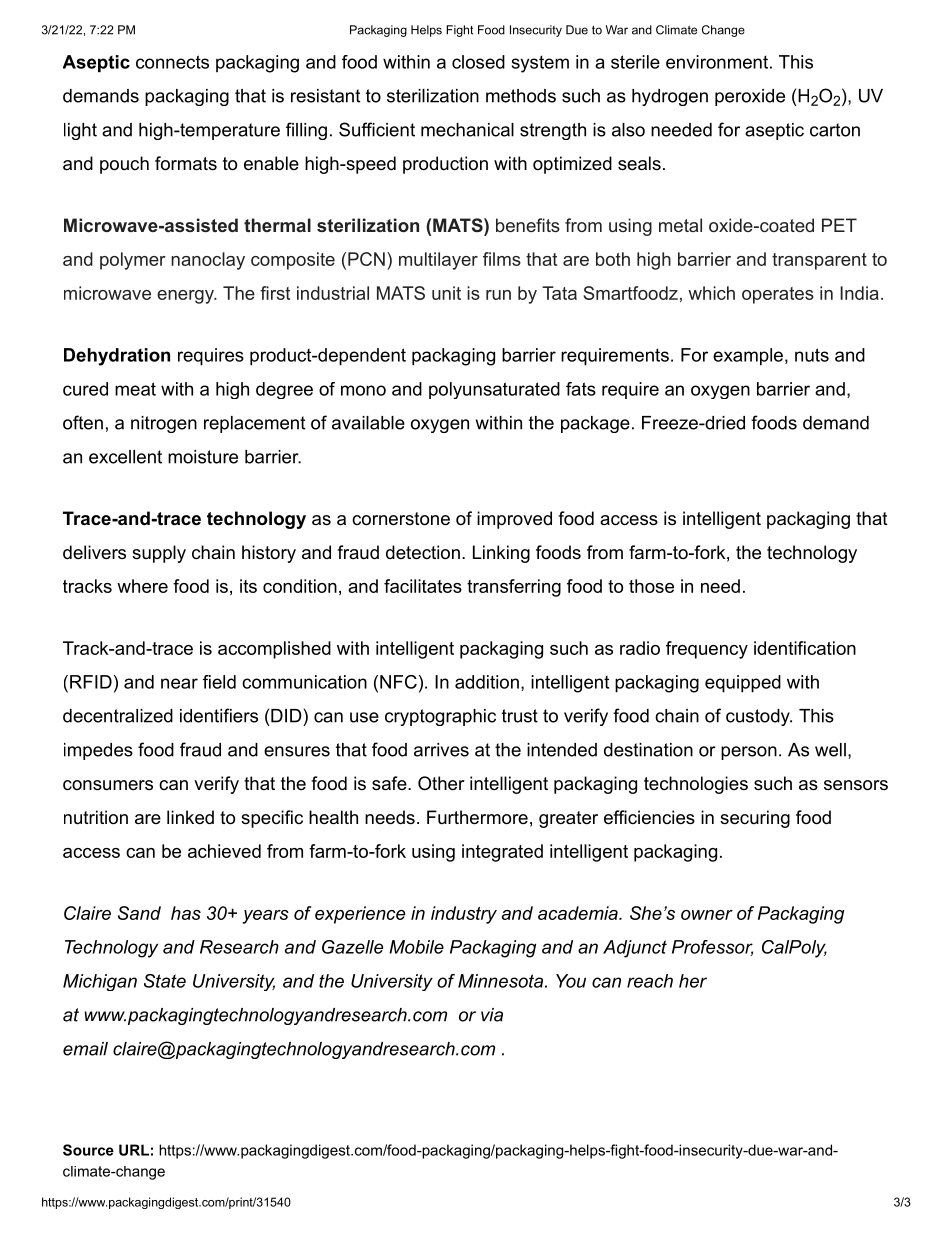  I want to click on URL, so click(134, 1150).
